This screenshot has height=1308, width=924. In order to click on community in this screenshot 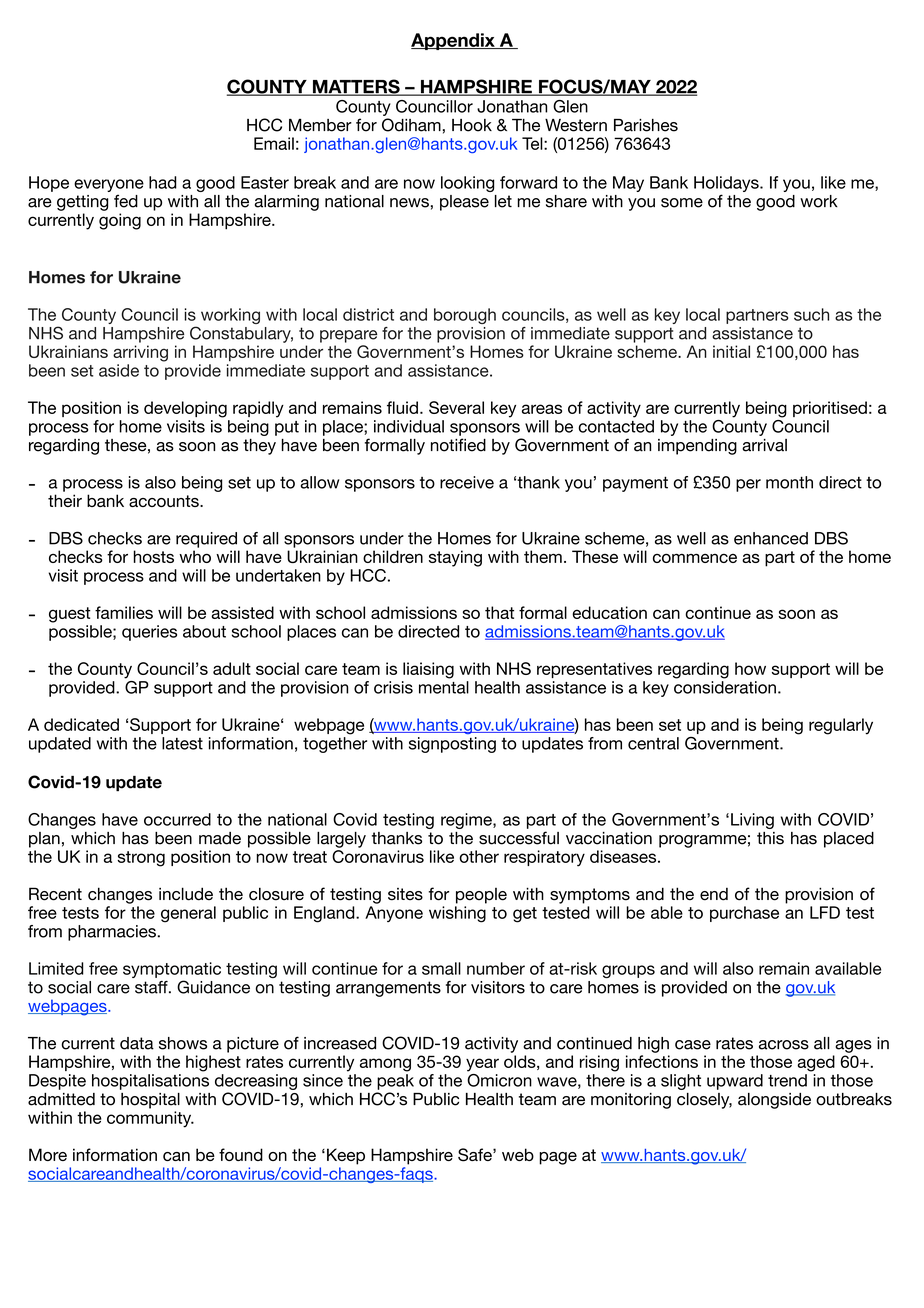, I will do `click(150, 1119)`.
